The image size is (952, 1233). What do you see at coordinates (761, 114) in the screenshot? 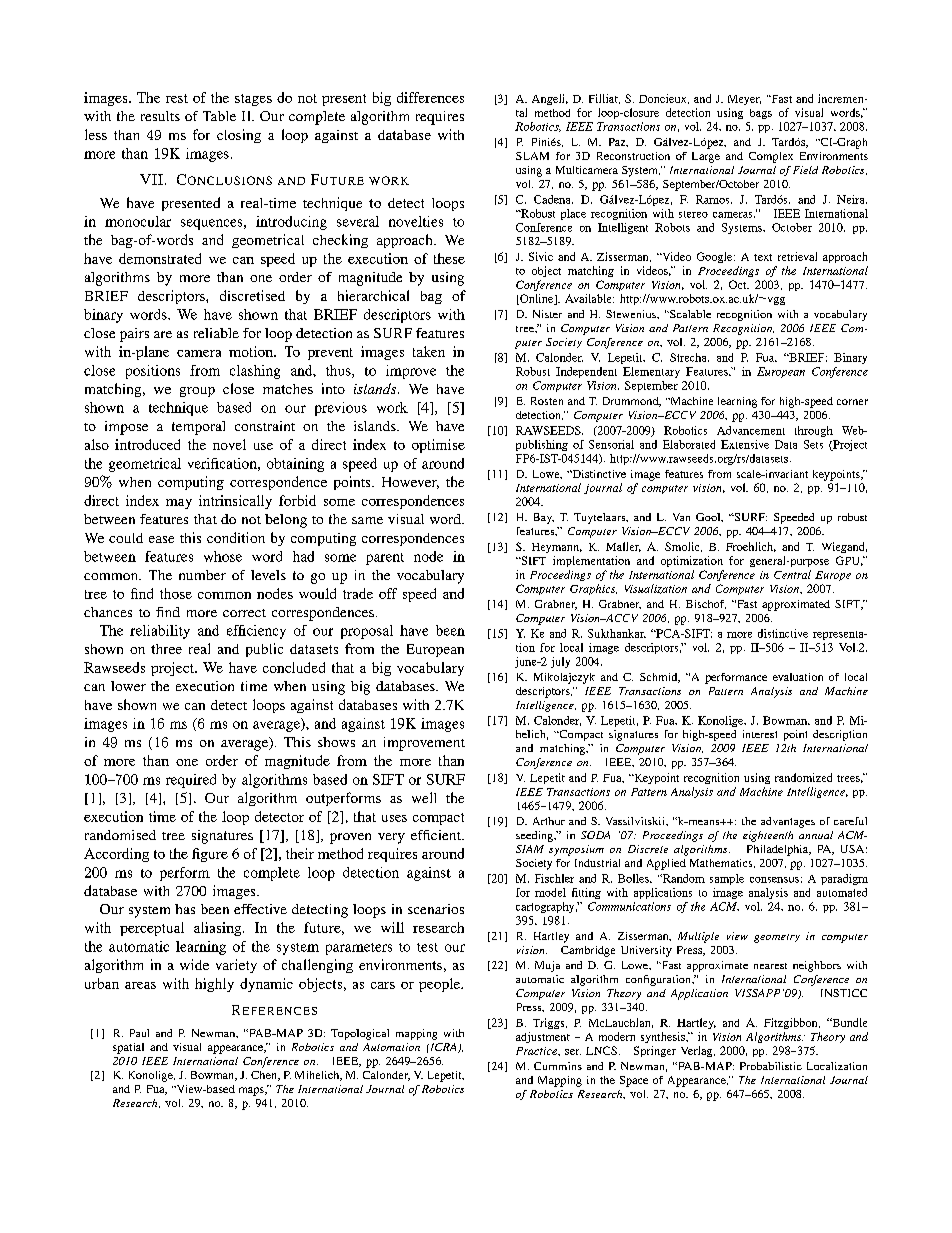
I see `bags` at bounding box center [761, 114].
